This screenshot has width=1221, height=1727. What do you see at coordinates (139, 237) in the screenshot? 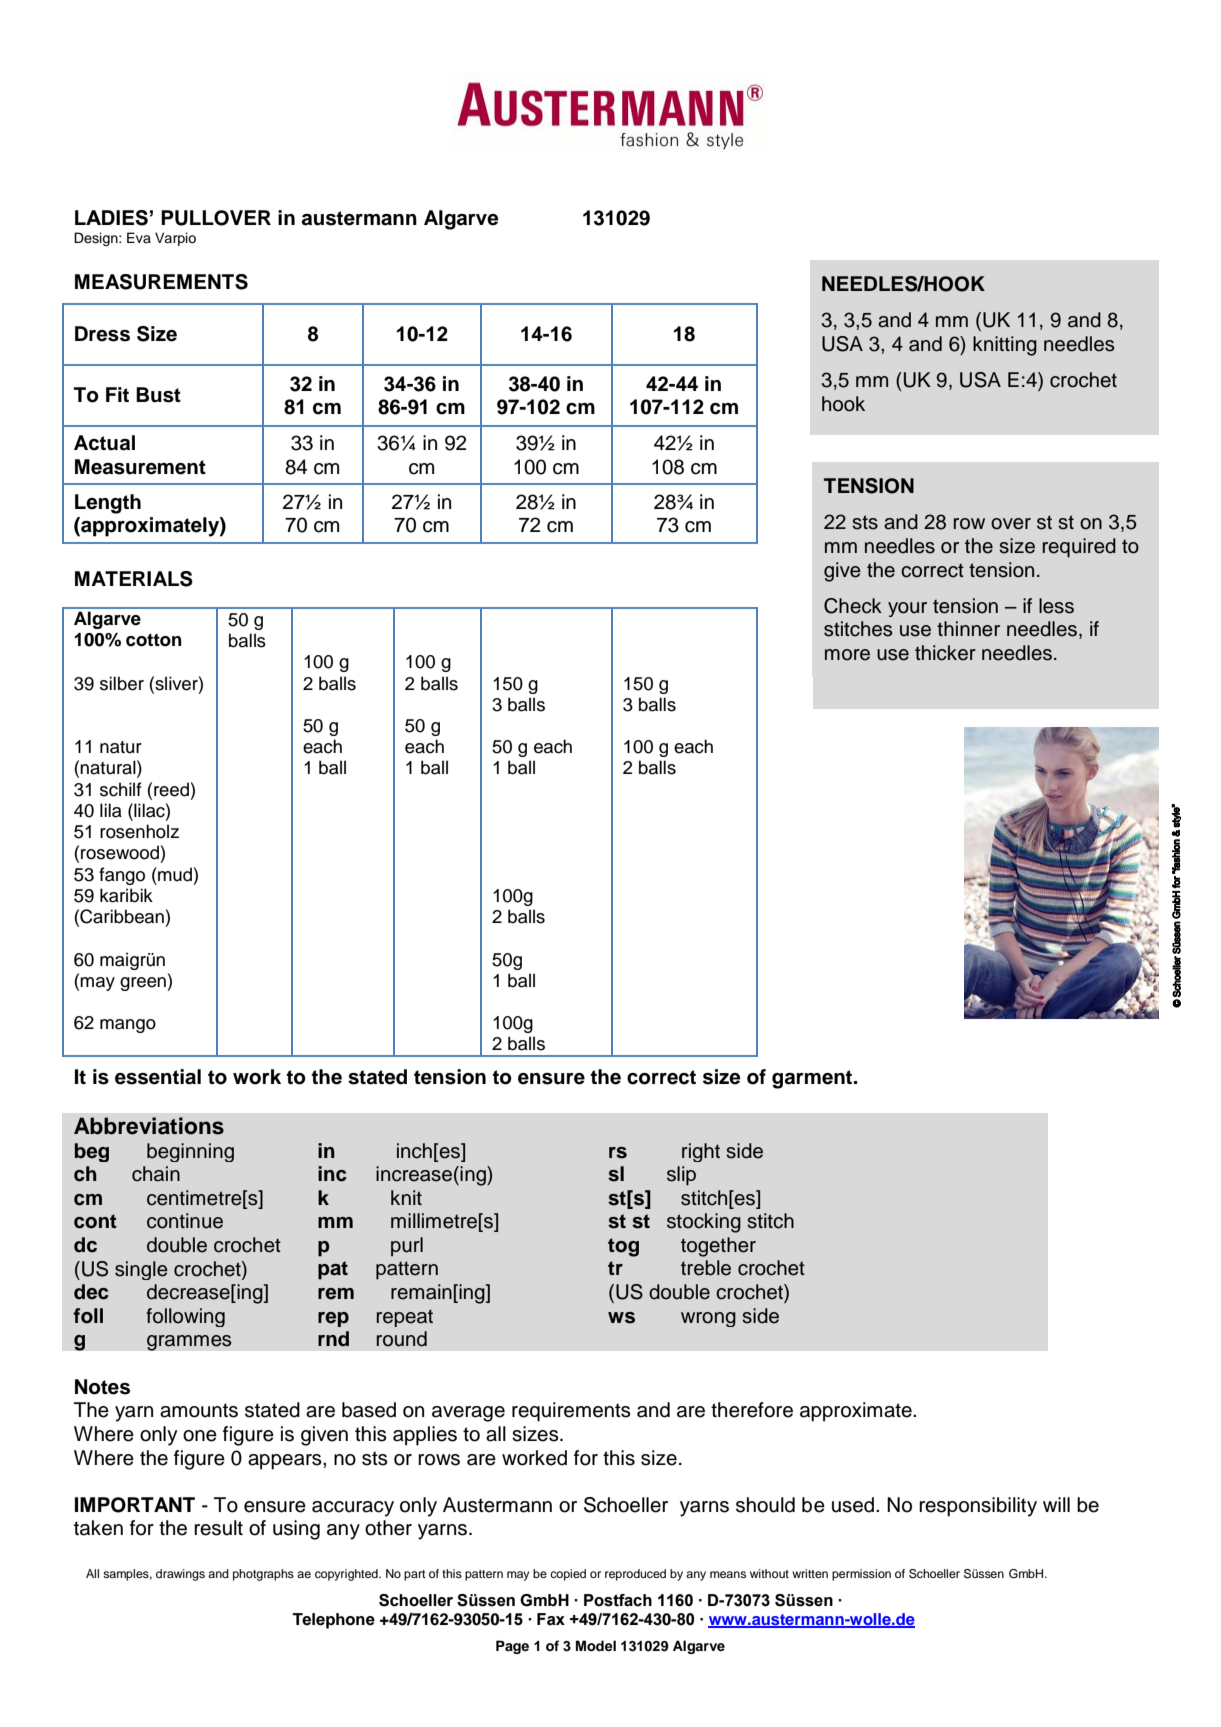
I see `Eva` at bounding box center [139, 237].
